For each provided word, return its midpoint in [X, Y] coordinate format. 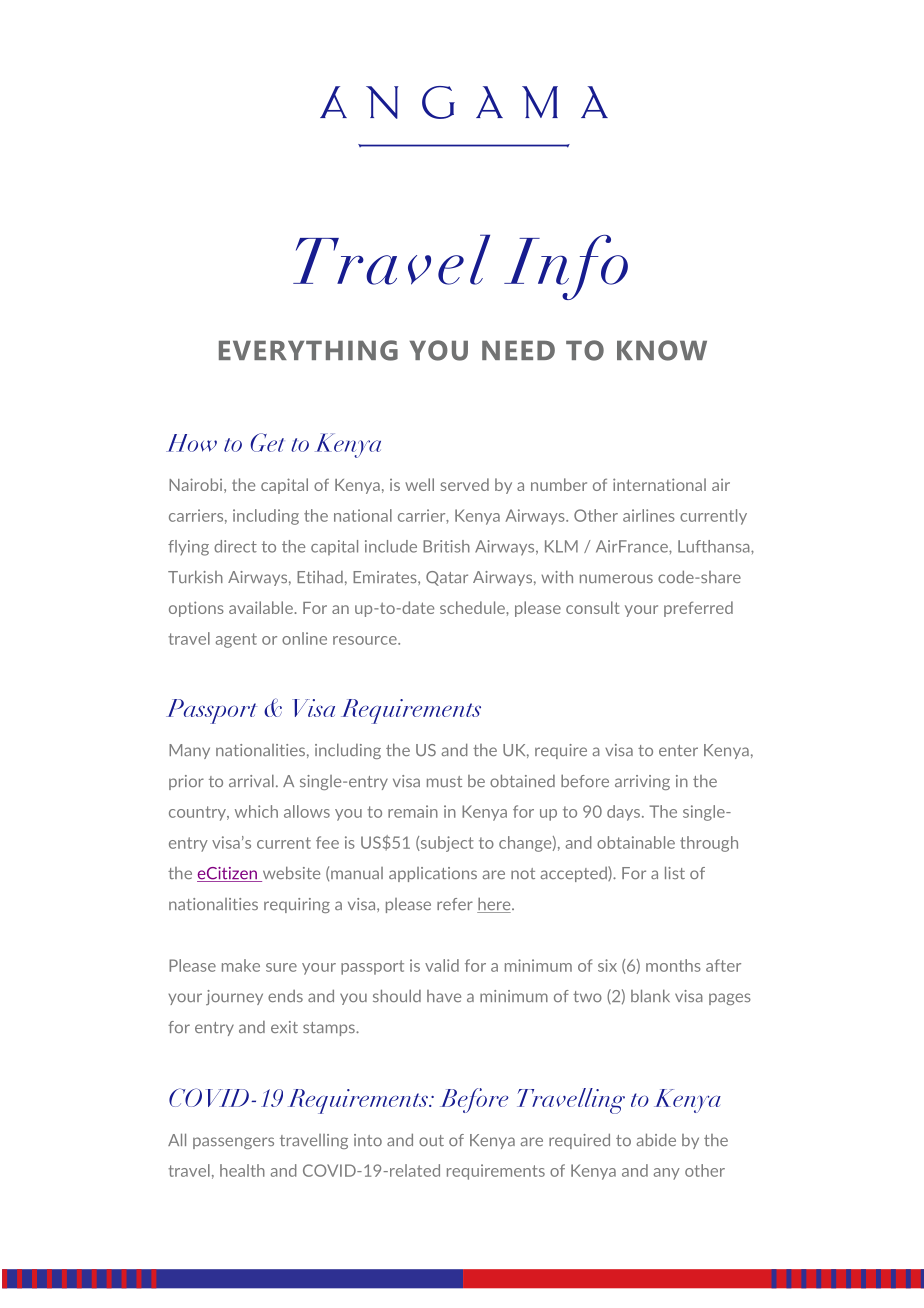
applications [433, 874]
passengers [233, 1143]
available [262, 607]
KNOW [662, 350]
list [675, 872]
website [290, 874]
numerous [616, 578]
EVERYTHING [308, 350]
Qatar [447, 578]
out [431, 1140]
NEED [518, 350]
